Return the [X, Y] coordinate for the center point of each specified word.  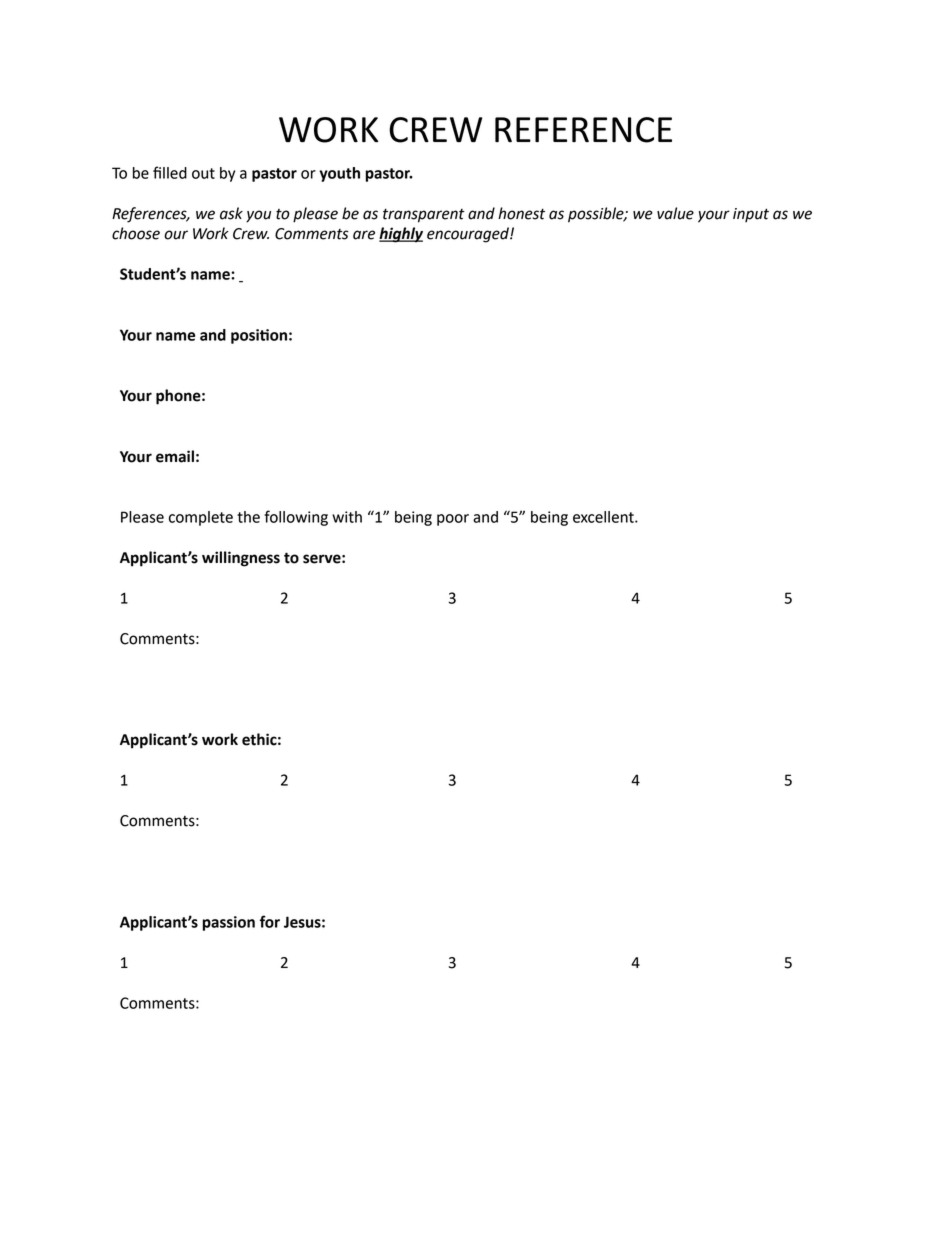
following [296, 518]
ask [231, 213]
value [675, 213]
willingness [241, 559]
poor [453, 520]
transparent [424, 216]
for [270, 921]
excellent [604, 517]
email [175, 456]
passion [229, 923]
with [347, 517]
